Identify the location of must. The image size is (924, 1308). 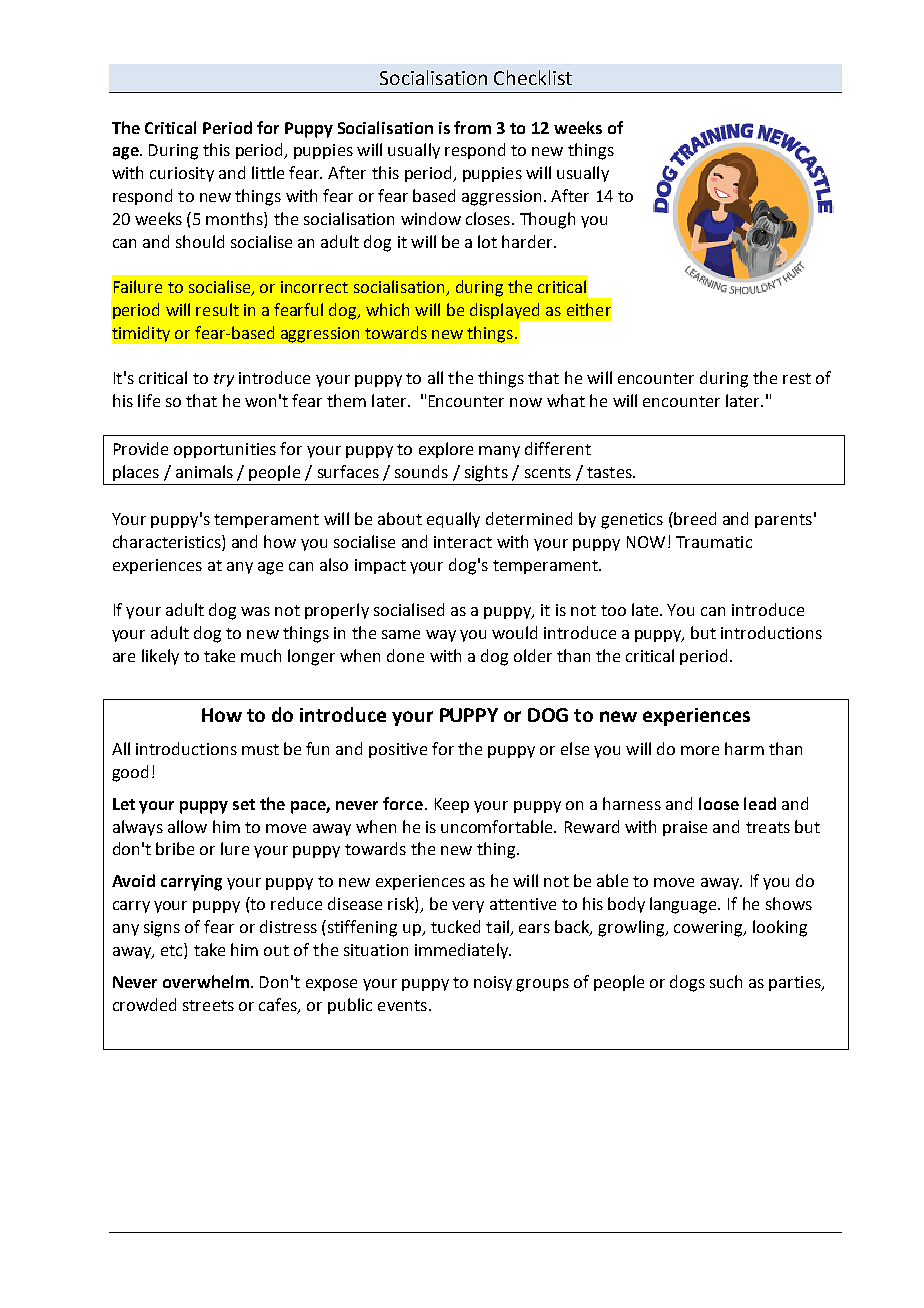
(260, 749).
